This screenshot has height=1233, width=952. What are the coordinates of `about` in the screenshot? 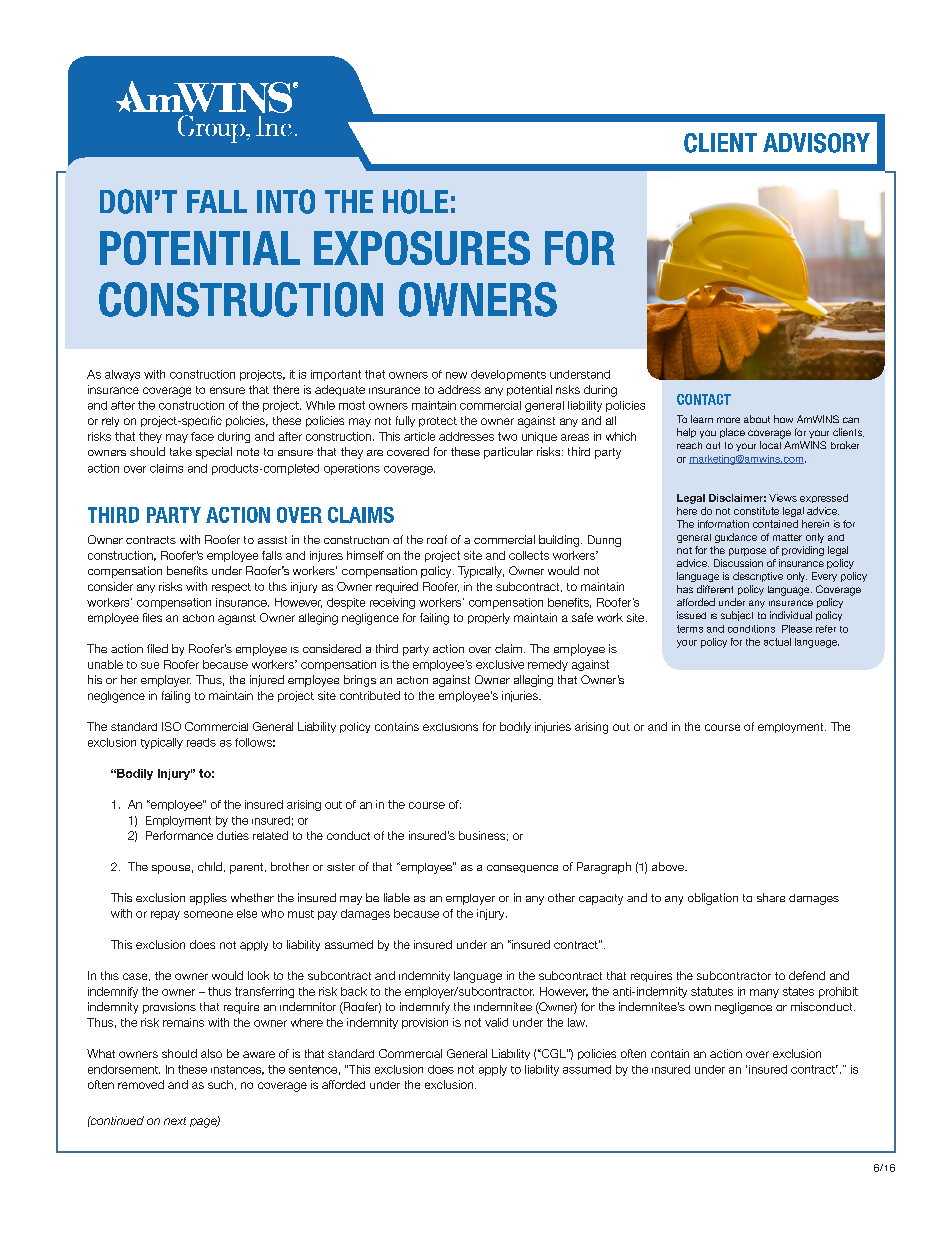 It's located at (757, 419).
